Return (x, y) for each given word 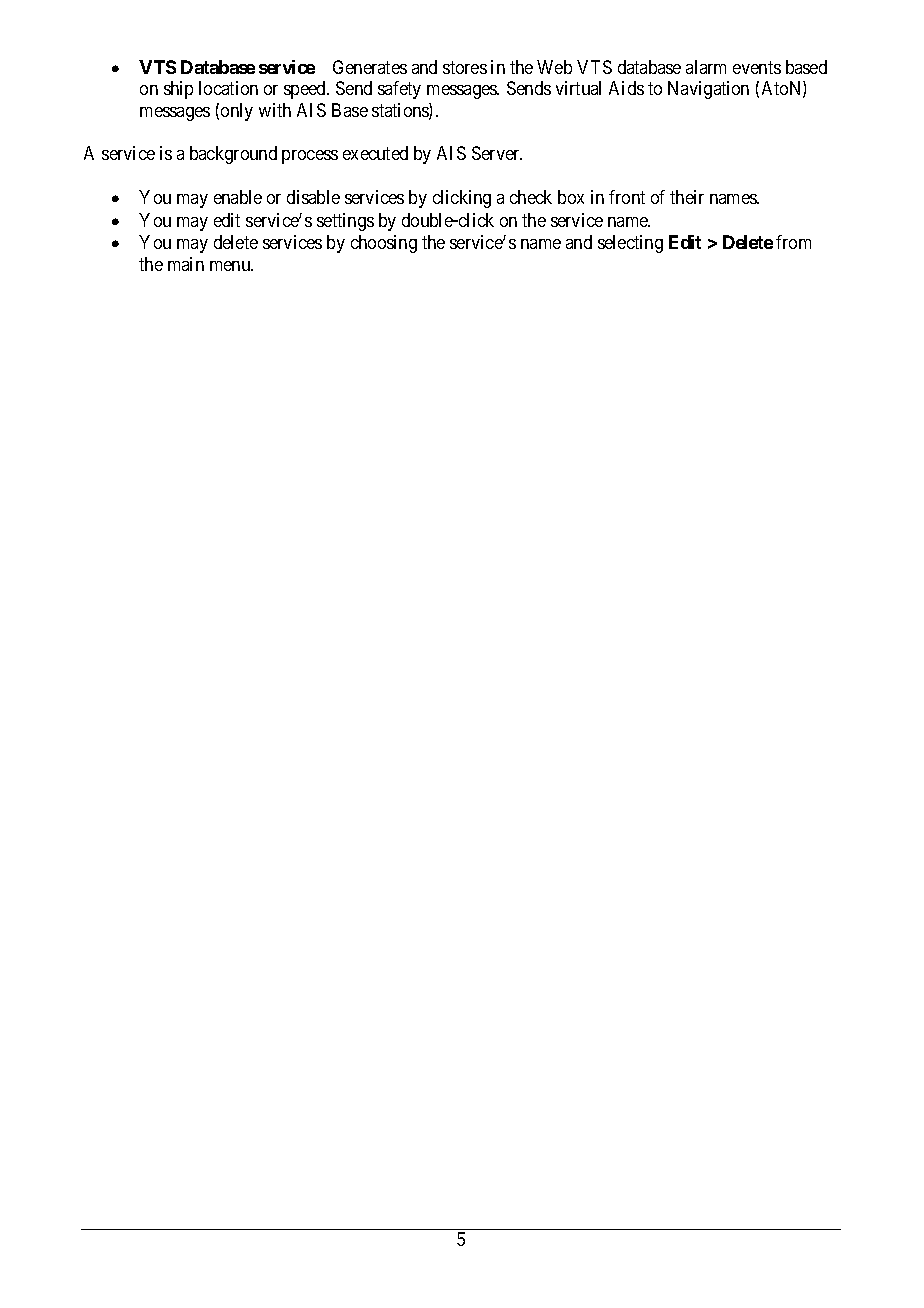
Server (497, 153)
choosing (384, 244)
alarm (706, 67)
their (687, 197)
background (233, 155)
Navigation (708, 90)
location (228, 88)
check (531, 197)
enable (238, 197)
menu (231, 266)
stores (465, 67)
